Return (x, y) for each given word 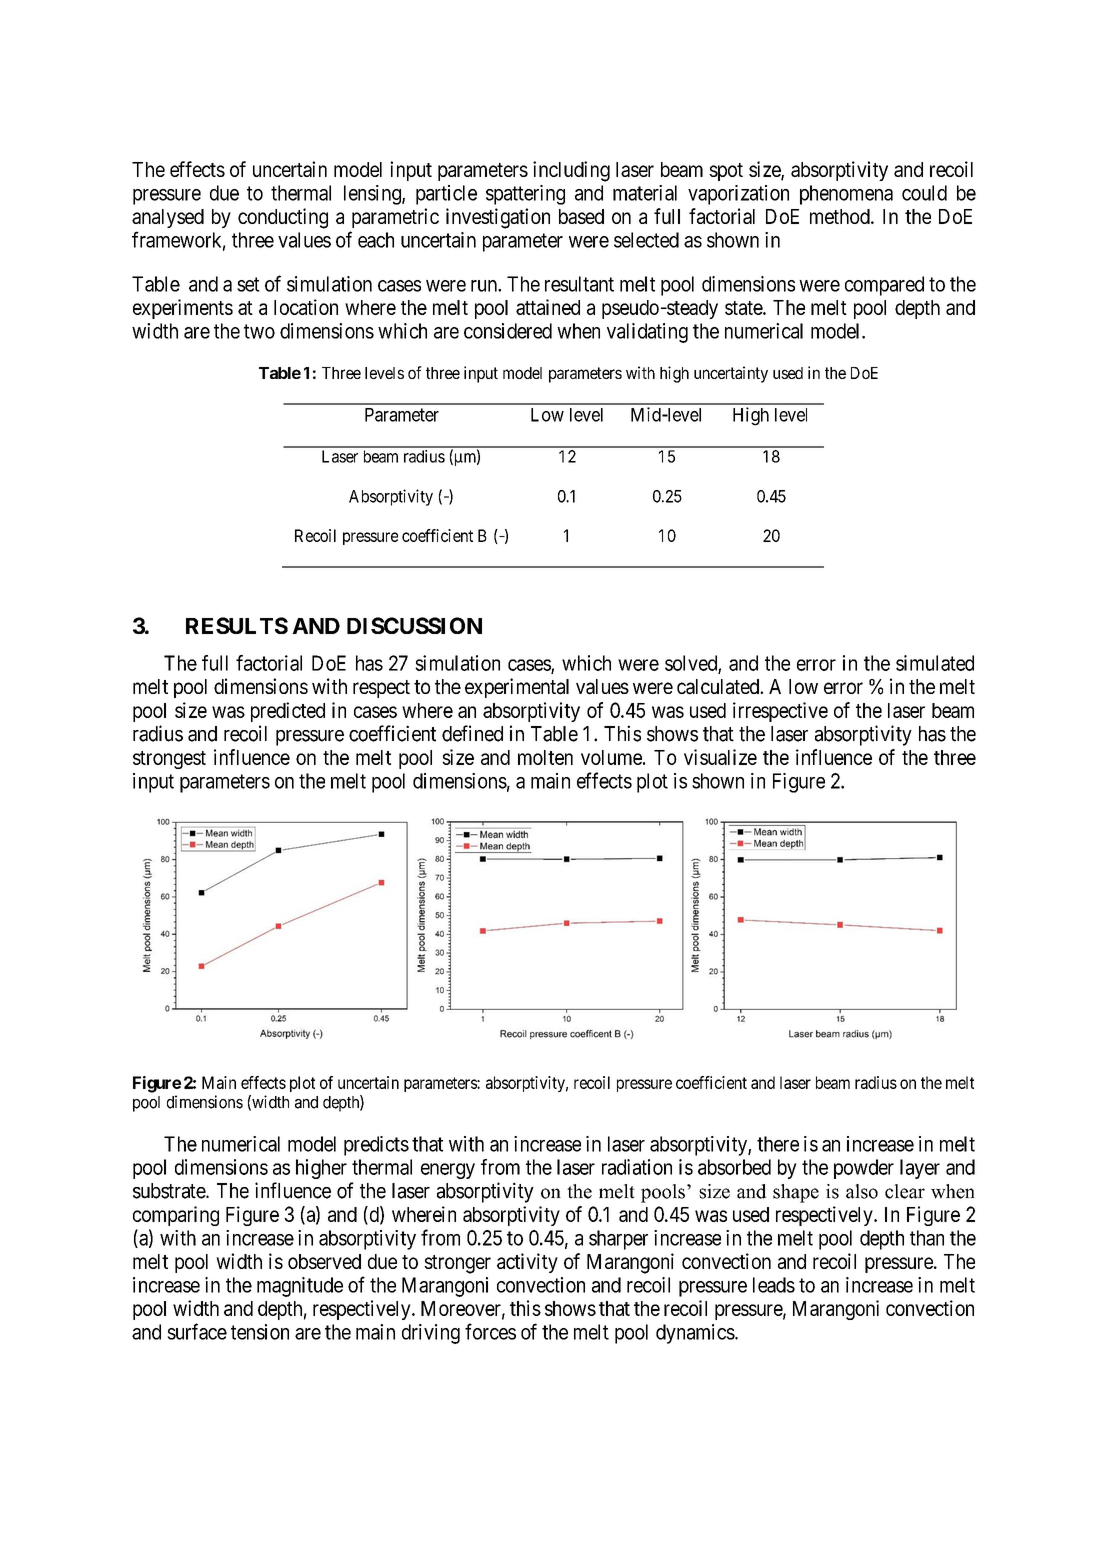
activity (527, 1263)
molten (545, 757)
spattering (525, 195)
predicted (288, 712)
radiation (637, 1167)
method (841, 216)
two (259, 331)
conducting (283, 218)
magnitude (300, 1287)
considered (508, 331)
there (778, 1144)
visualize (720, 757)
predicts (376, 1146)
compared (884, 286)
